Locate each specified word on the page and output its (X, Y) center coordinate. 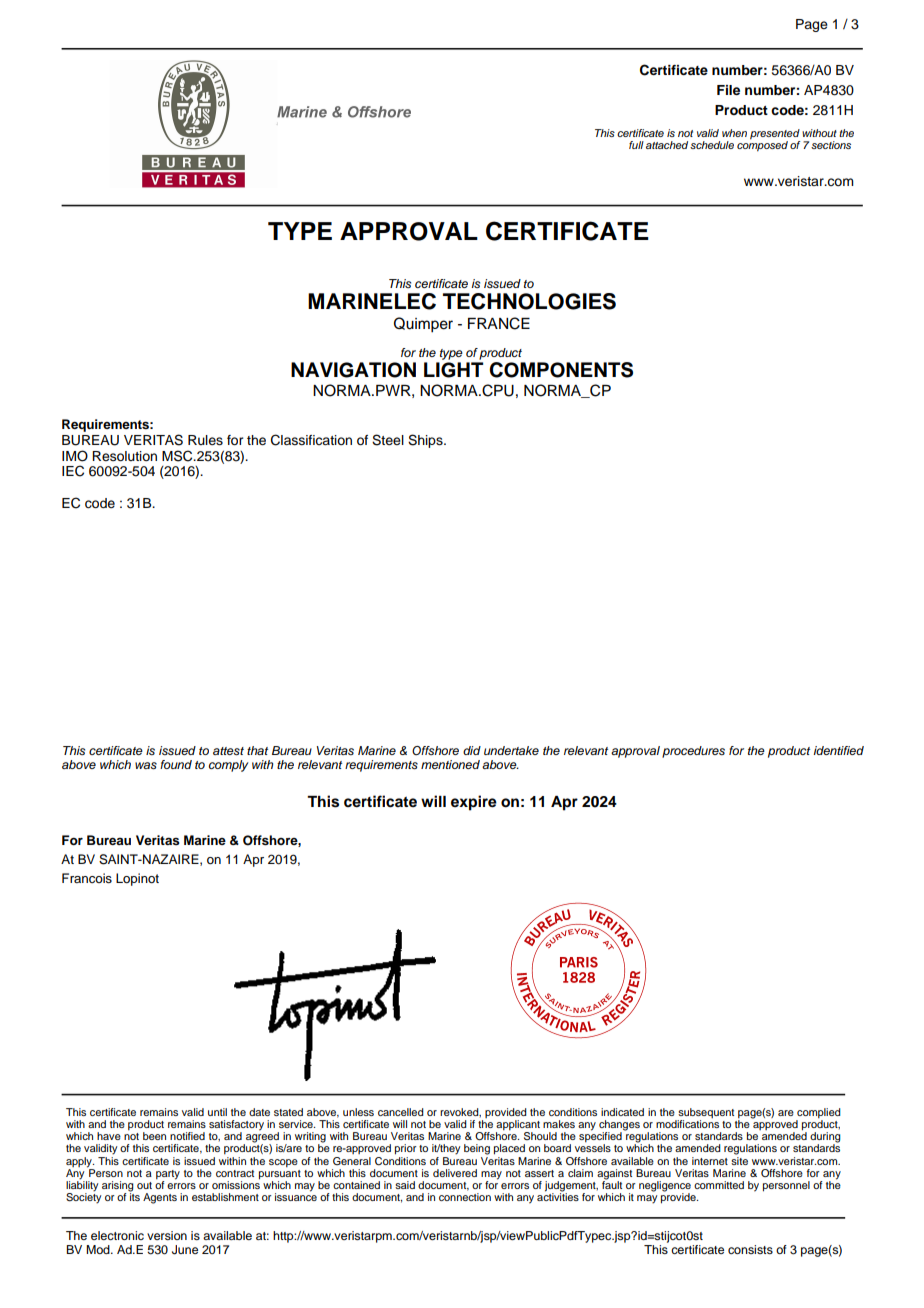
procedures (693, 752)
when (734, 133)
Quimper (423, 325)
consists (750, 1249)
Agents (160, 1198)
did (472, 750)
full (636, 145)
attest (228, 751)
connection (465, 1197)
